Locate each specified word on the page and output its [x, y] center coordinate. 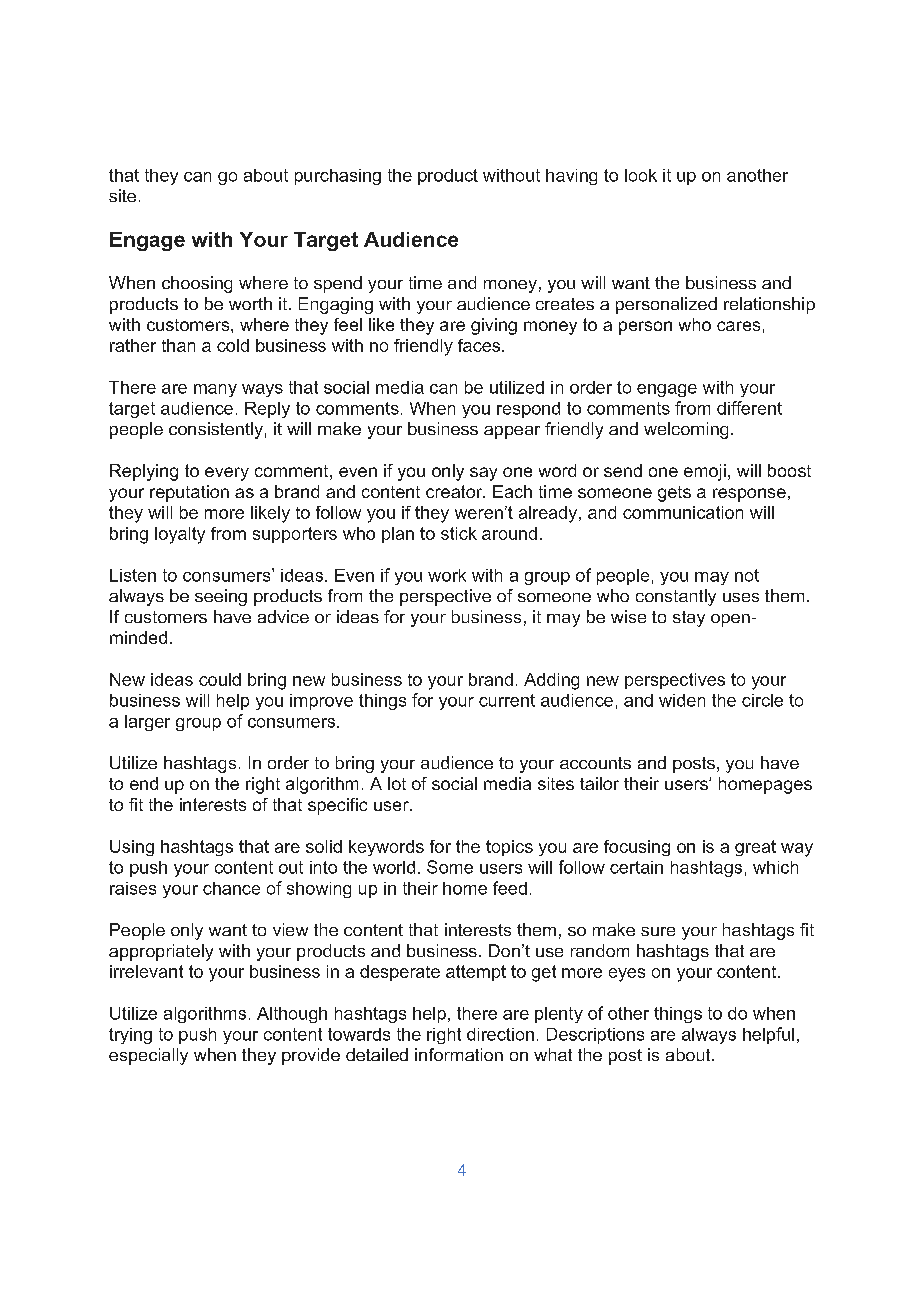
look [641, 175]
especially [148, 1056]
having [571, 177]
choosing [197, 284]
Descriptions [595, 1036]
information [459, 1054]
